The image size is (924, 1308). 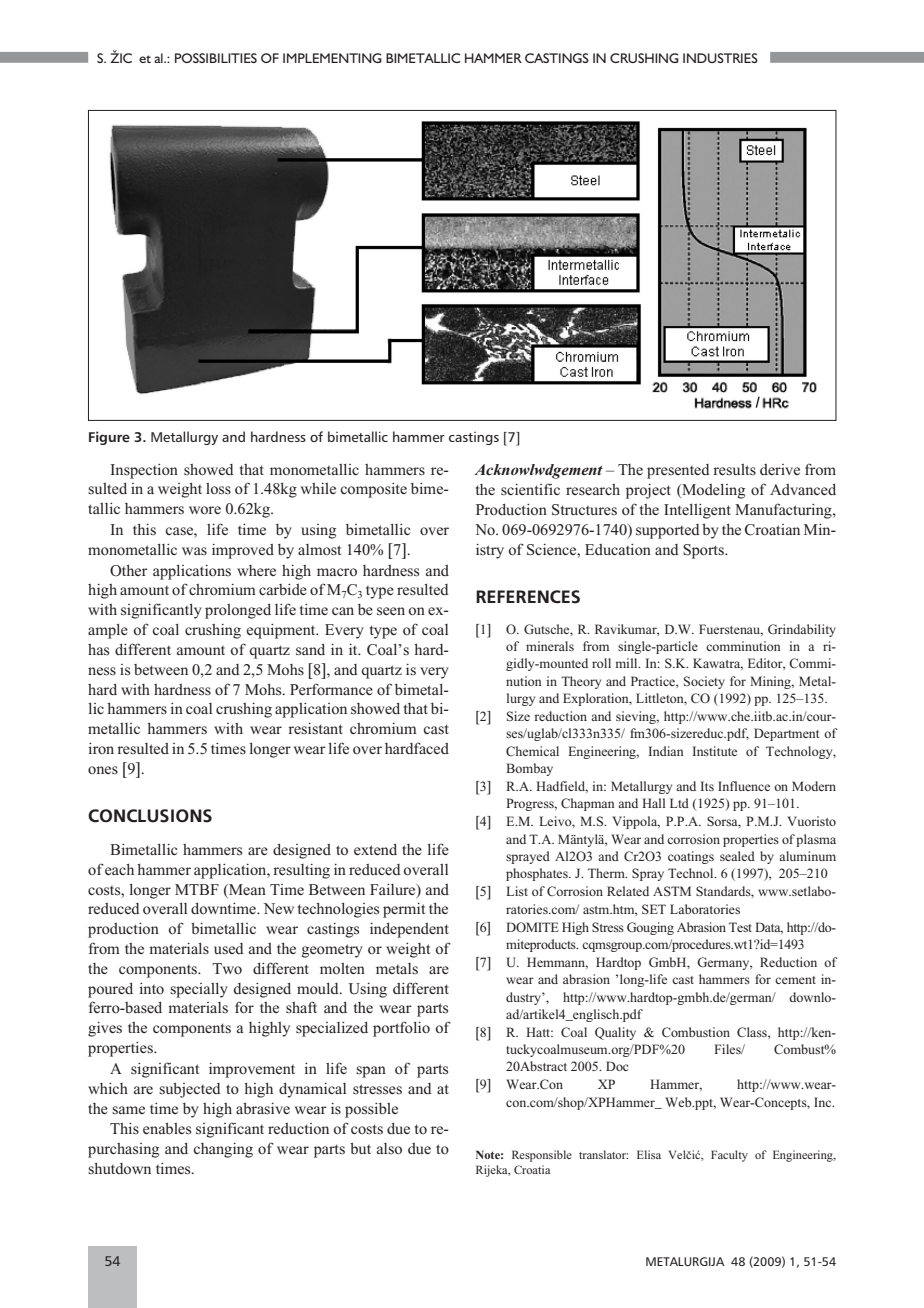 I want to click on IMPLEMENTING, so click(x=332, y=58).
